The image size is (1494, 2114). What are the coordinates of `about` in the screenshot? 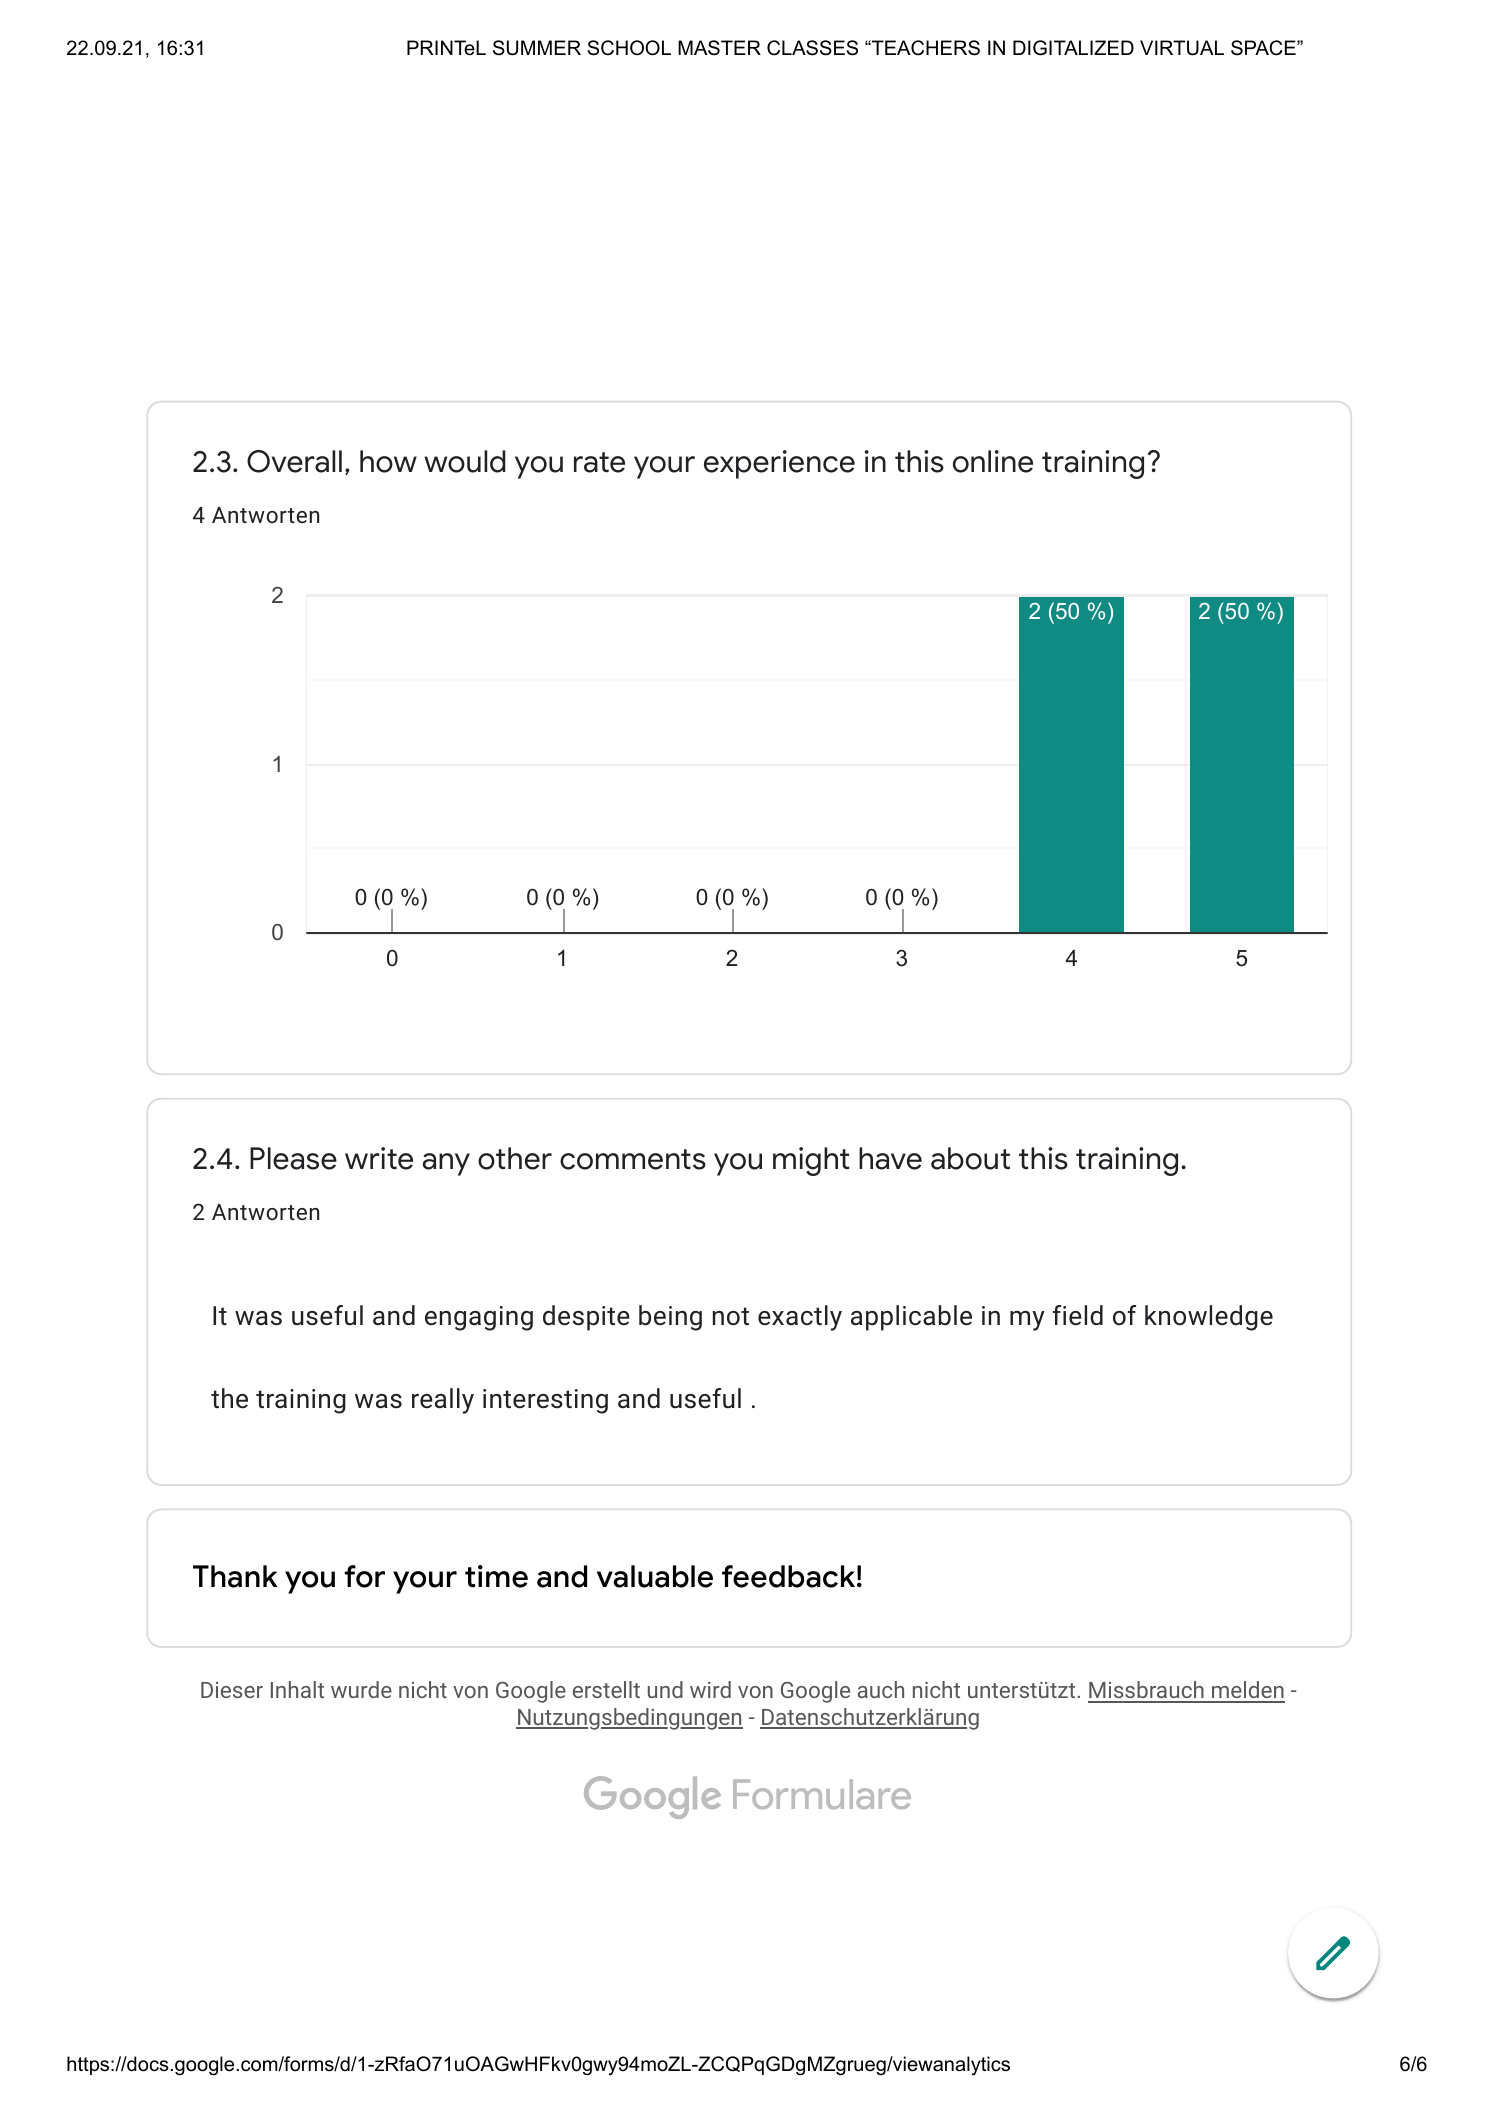 It's located at (970, 1158).
